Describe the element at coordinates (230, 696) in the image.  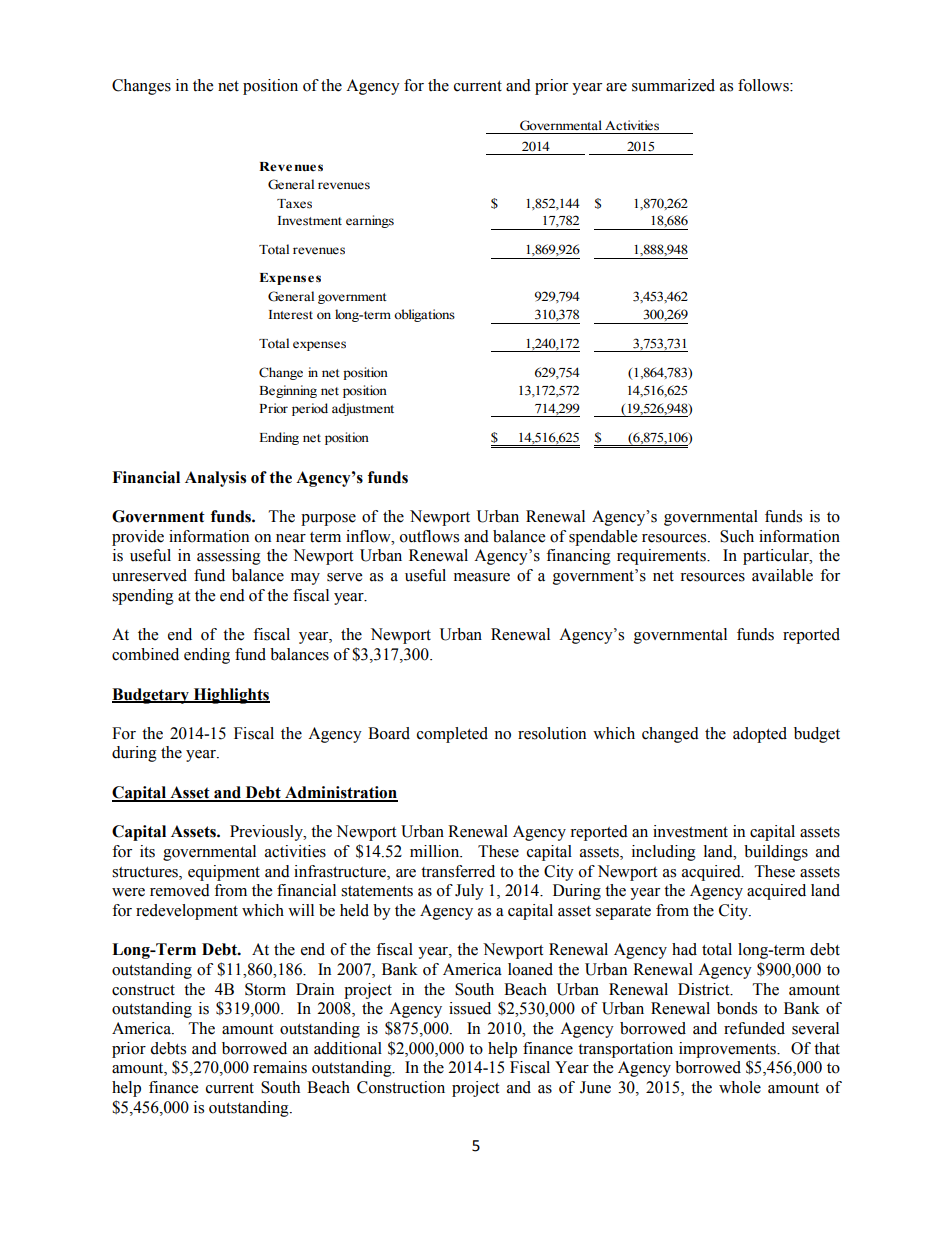
I see `Highlights` at that location.
